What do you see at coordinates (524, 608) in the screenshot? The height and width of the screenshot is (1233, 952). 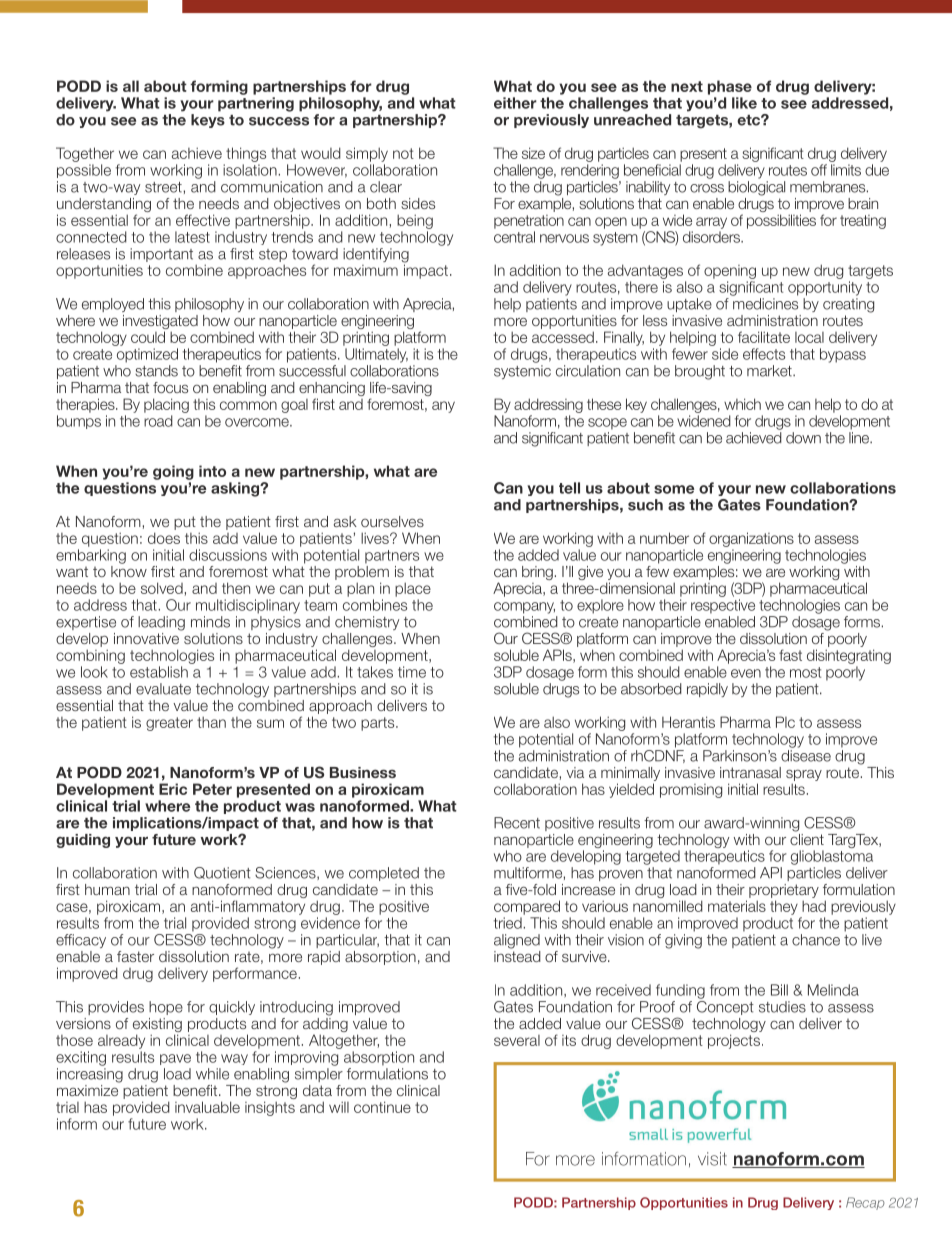 I see `company` at bounding box center [524, 608].
